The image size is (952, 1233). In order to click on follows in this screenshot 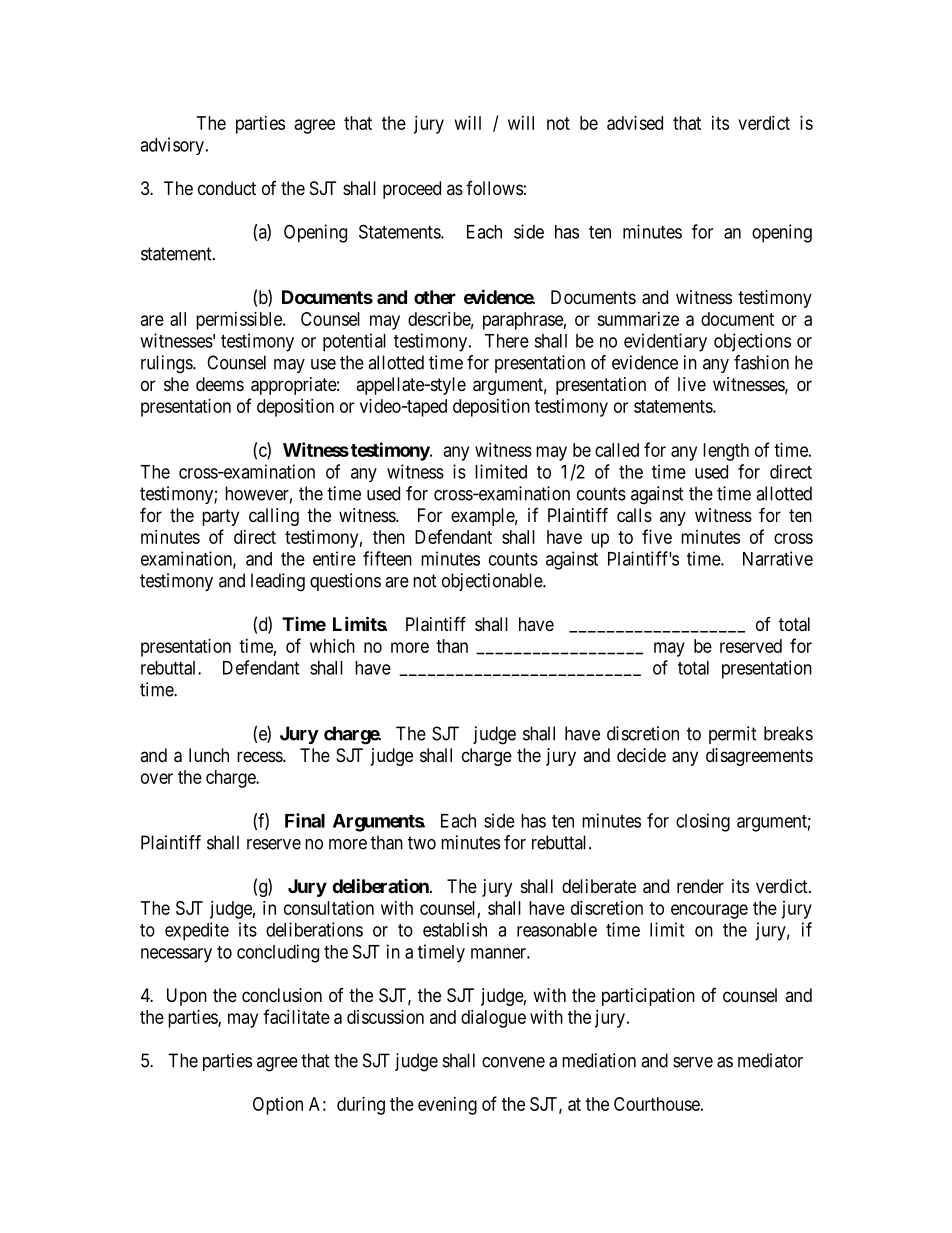, I will do `click(494, 188)`.
